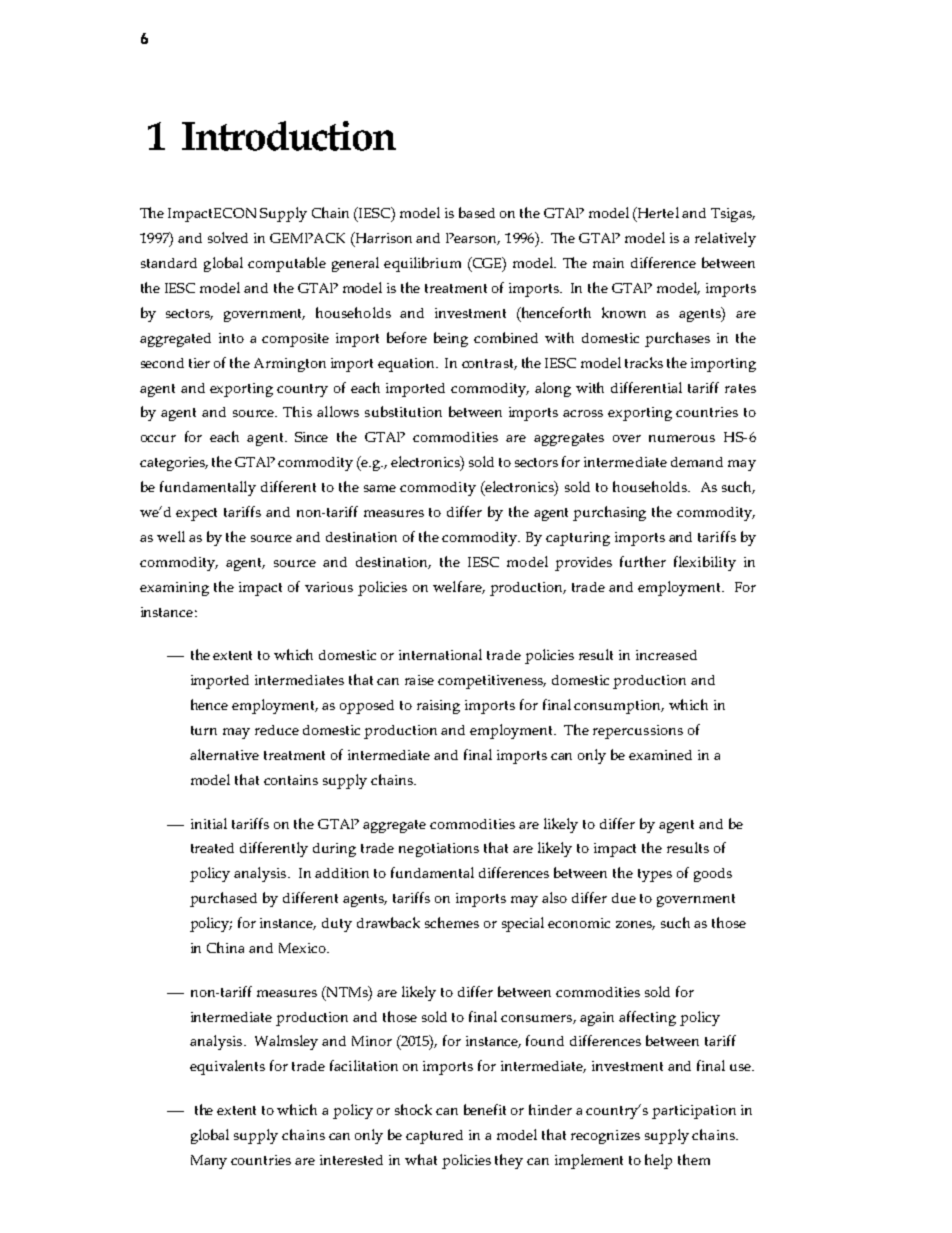 The width and height of the document is (952, 1233). I want to click on examining, so click(174, 589).
